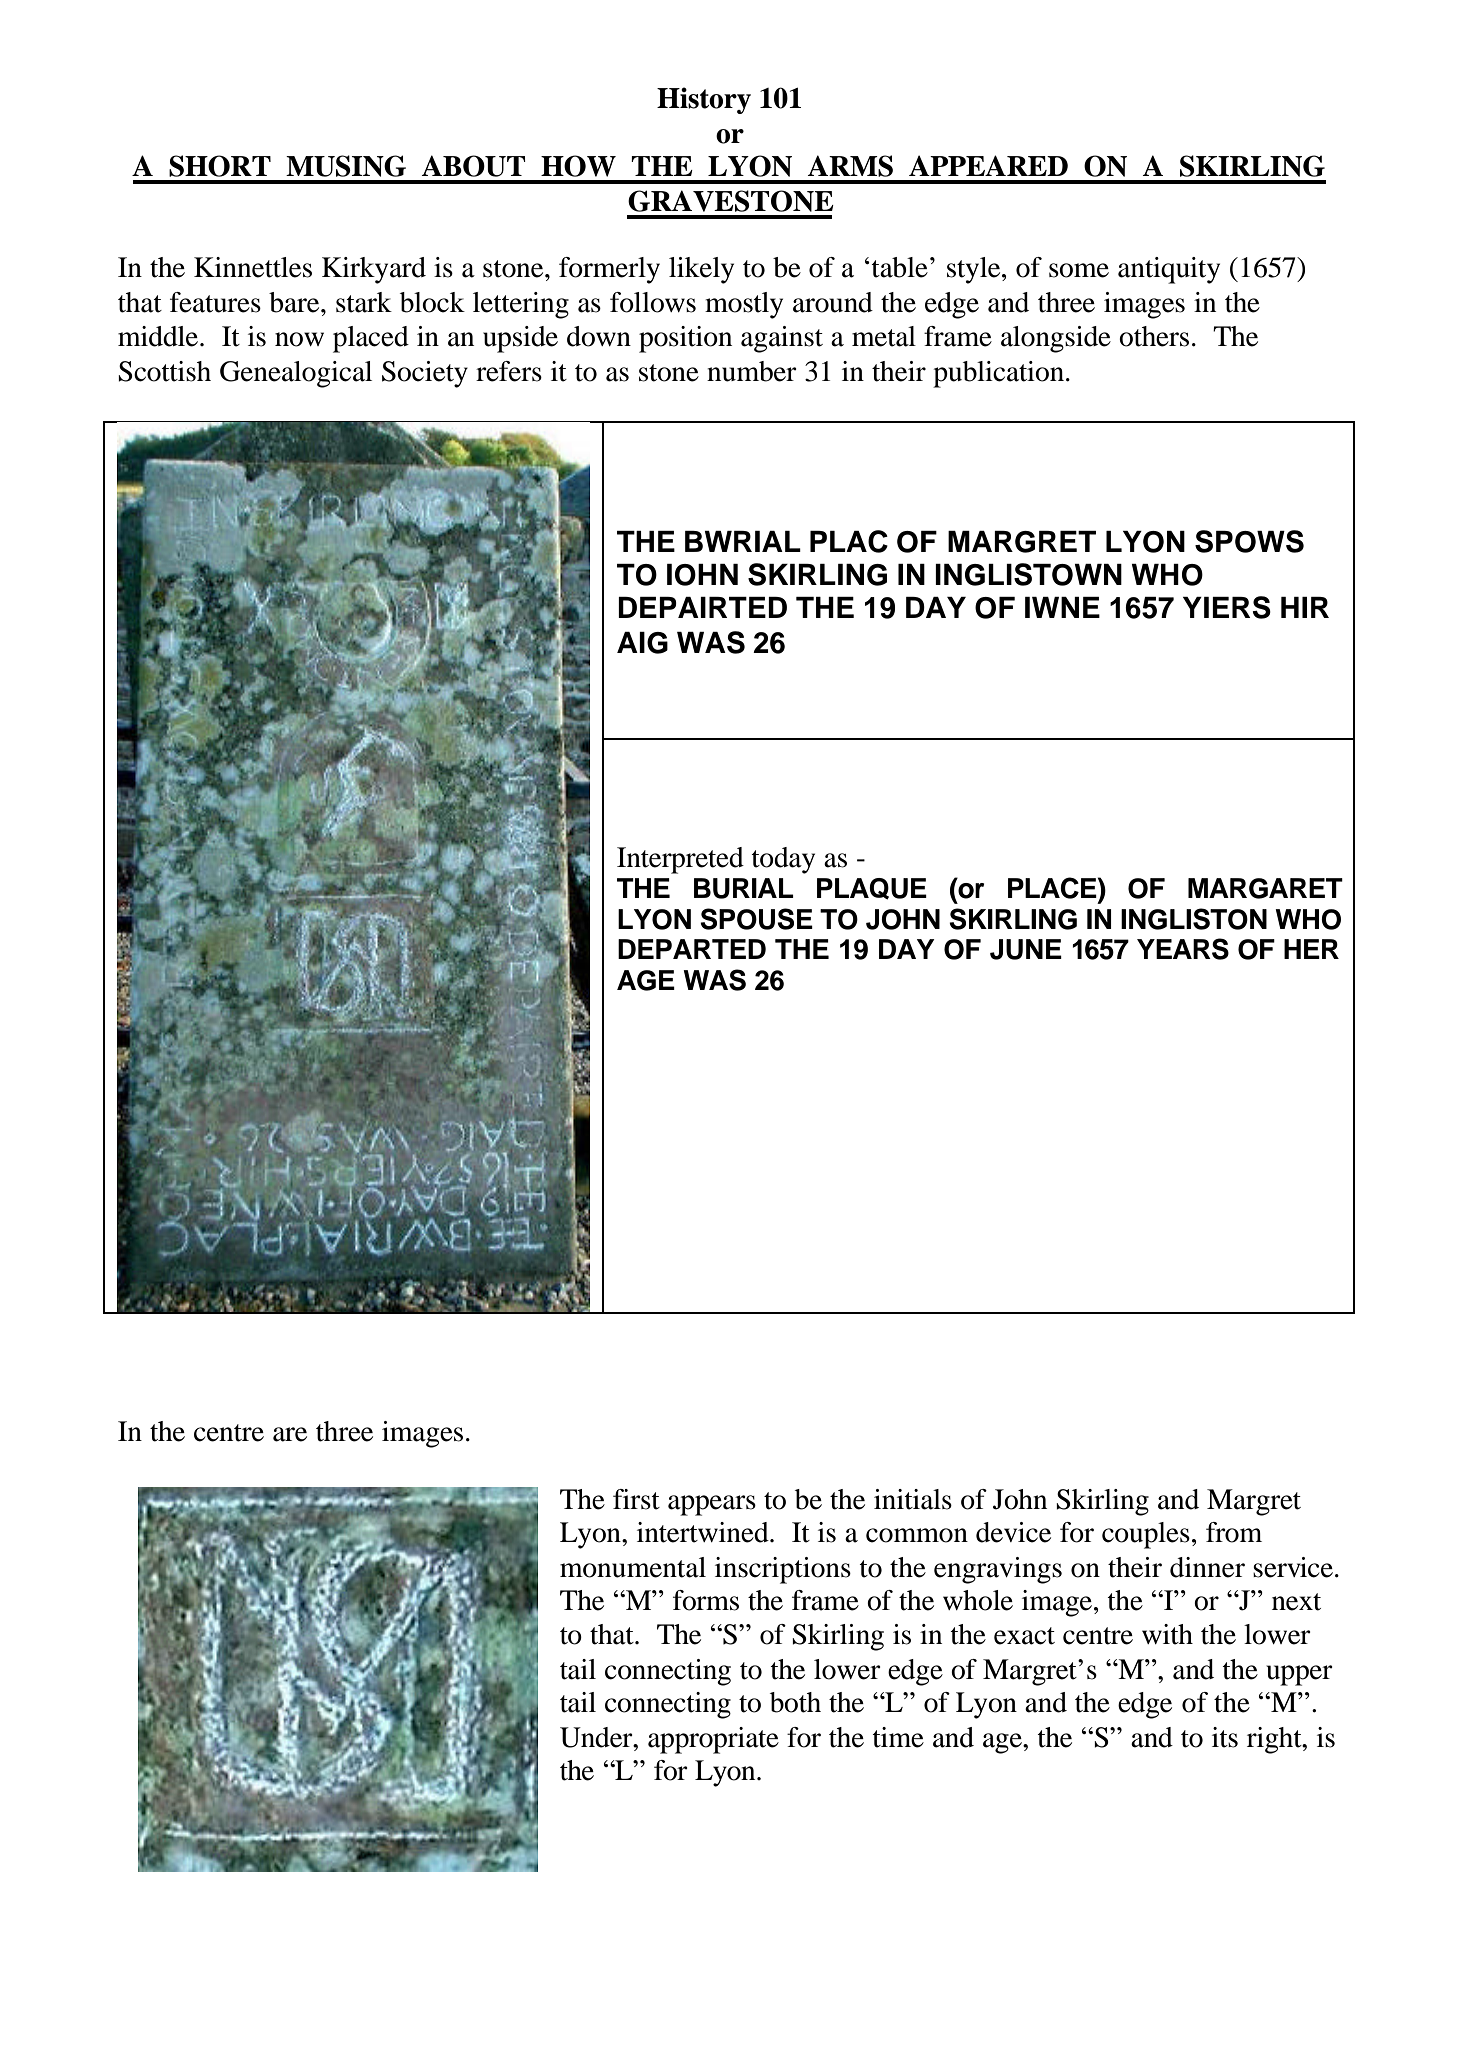 Image resolution: width=1463 pixels, height=2067 pixels. I want to click on MUSING, so click(346, 166).
